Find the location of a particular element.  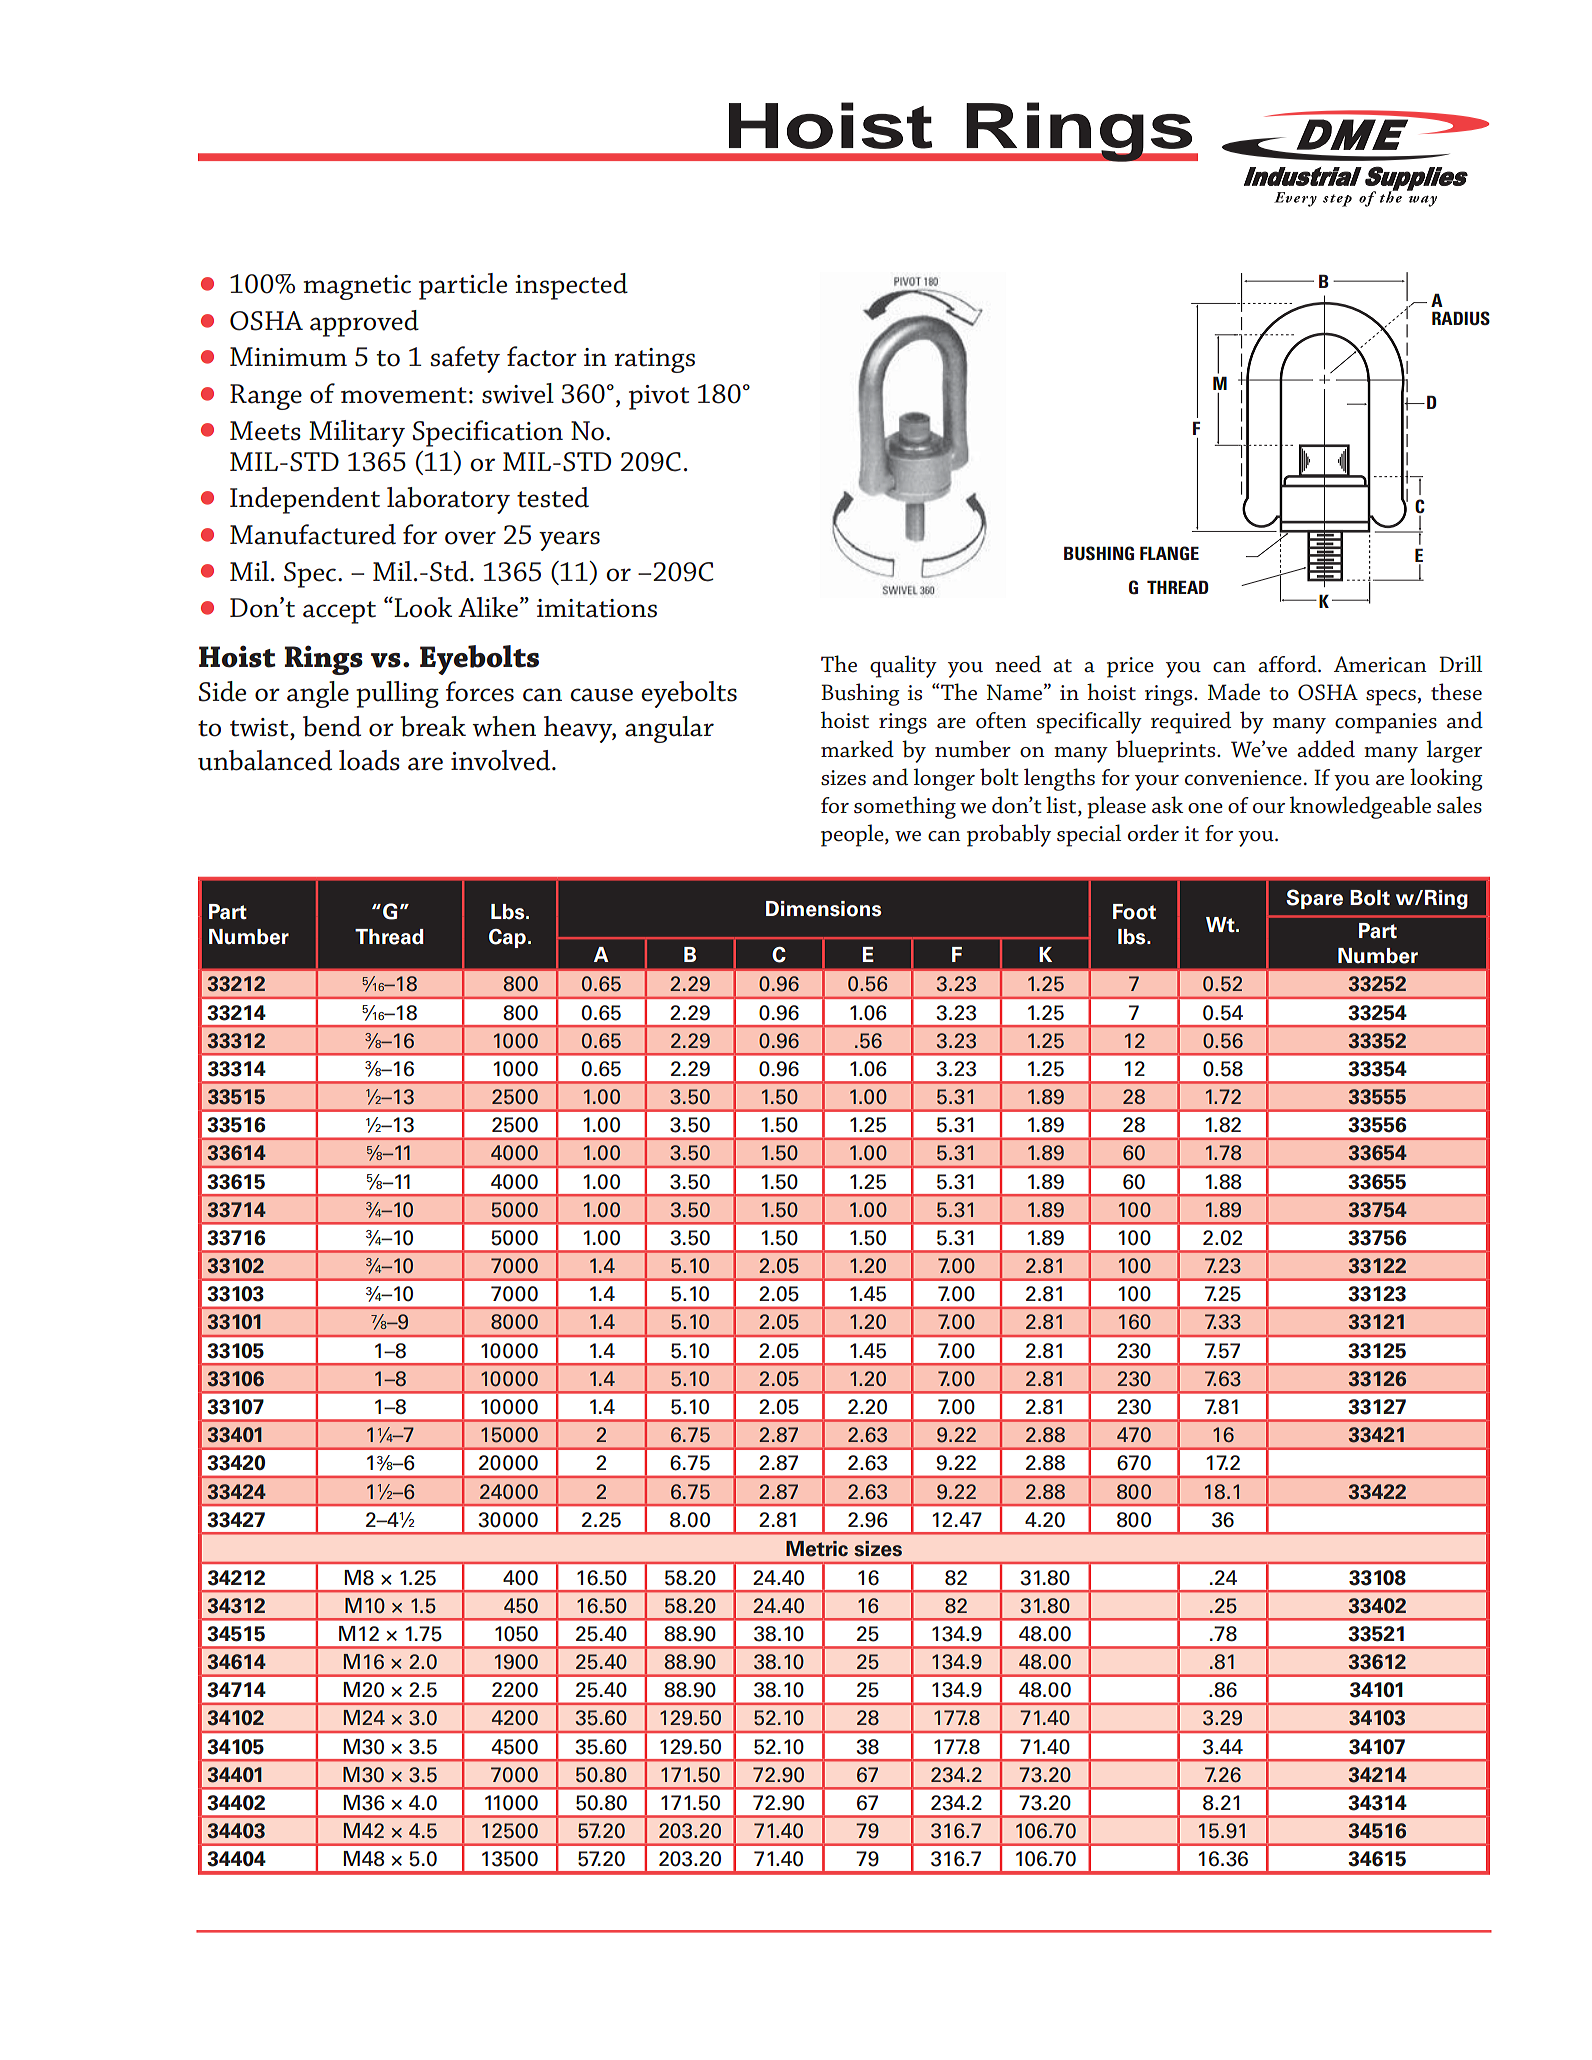

afford is located at coordinates (1288, 664).
